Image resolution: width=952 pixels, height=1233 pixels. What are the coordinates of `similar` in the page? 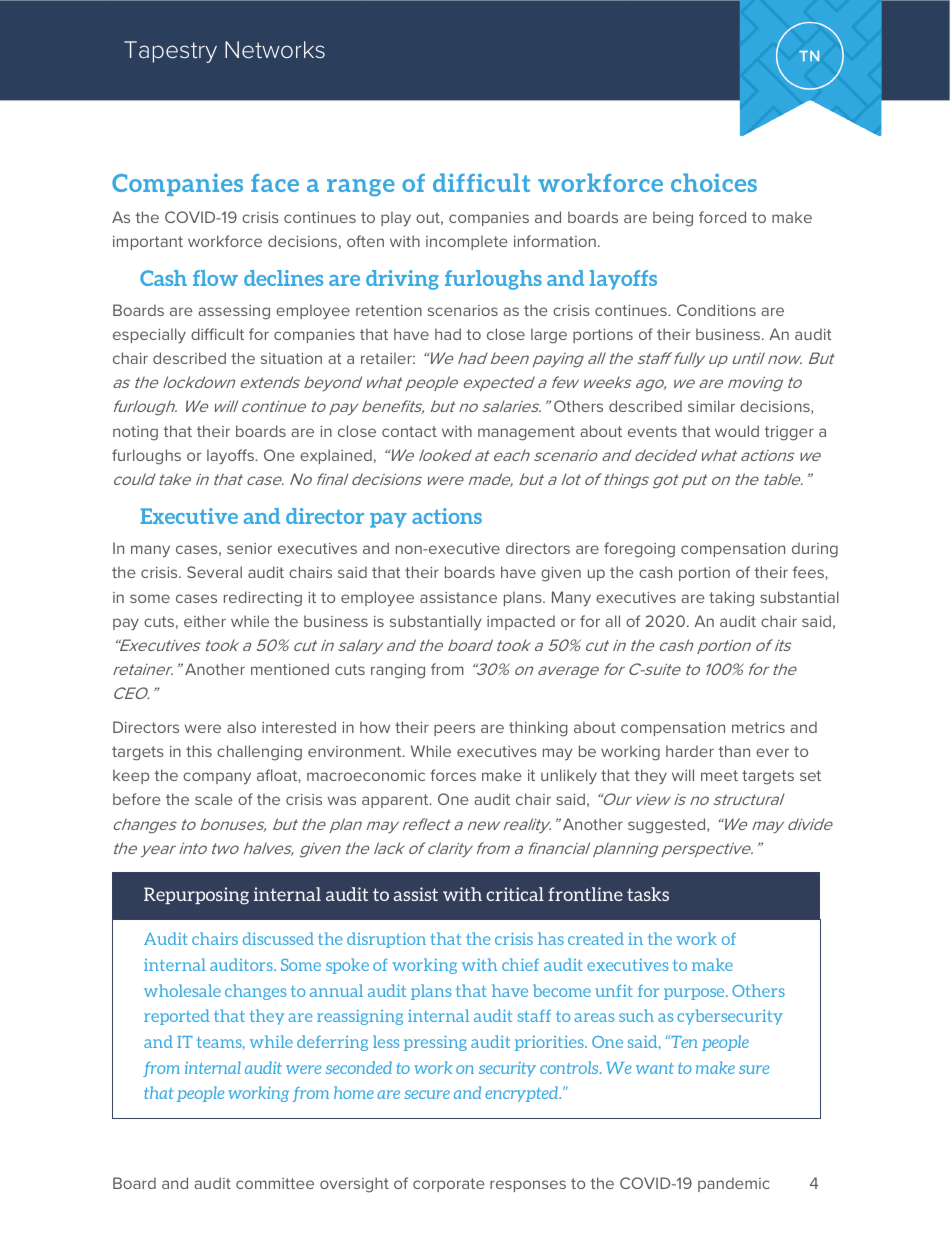 It's located at (711, 406).
